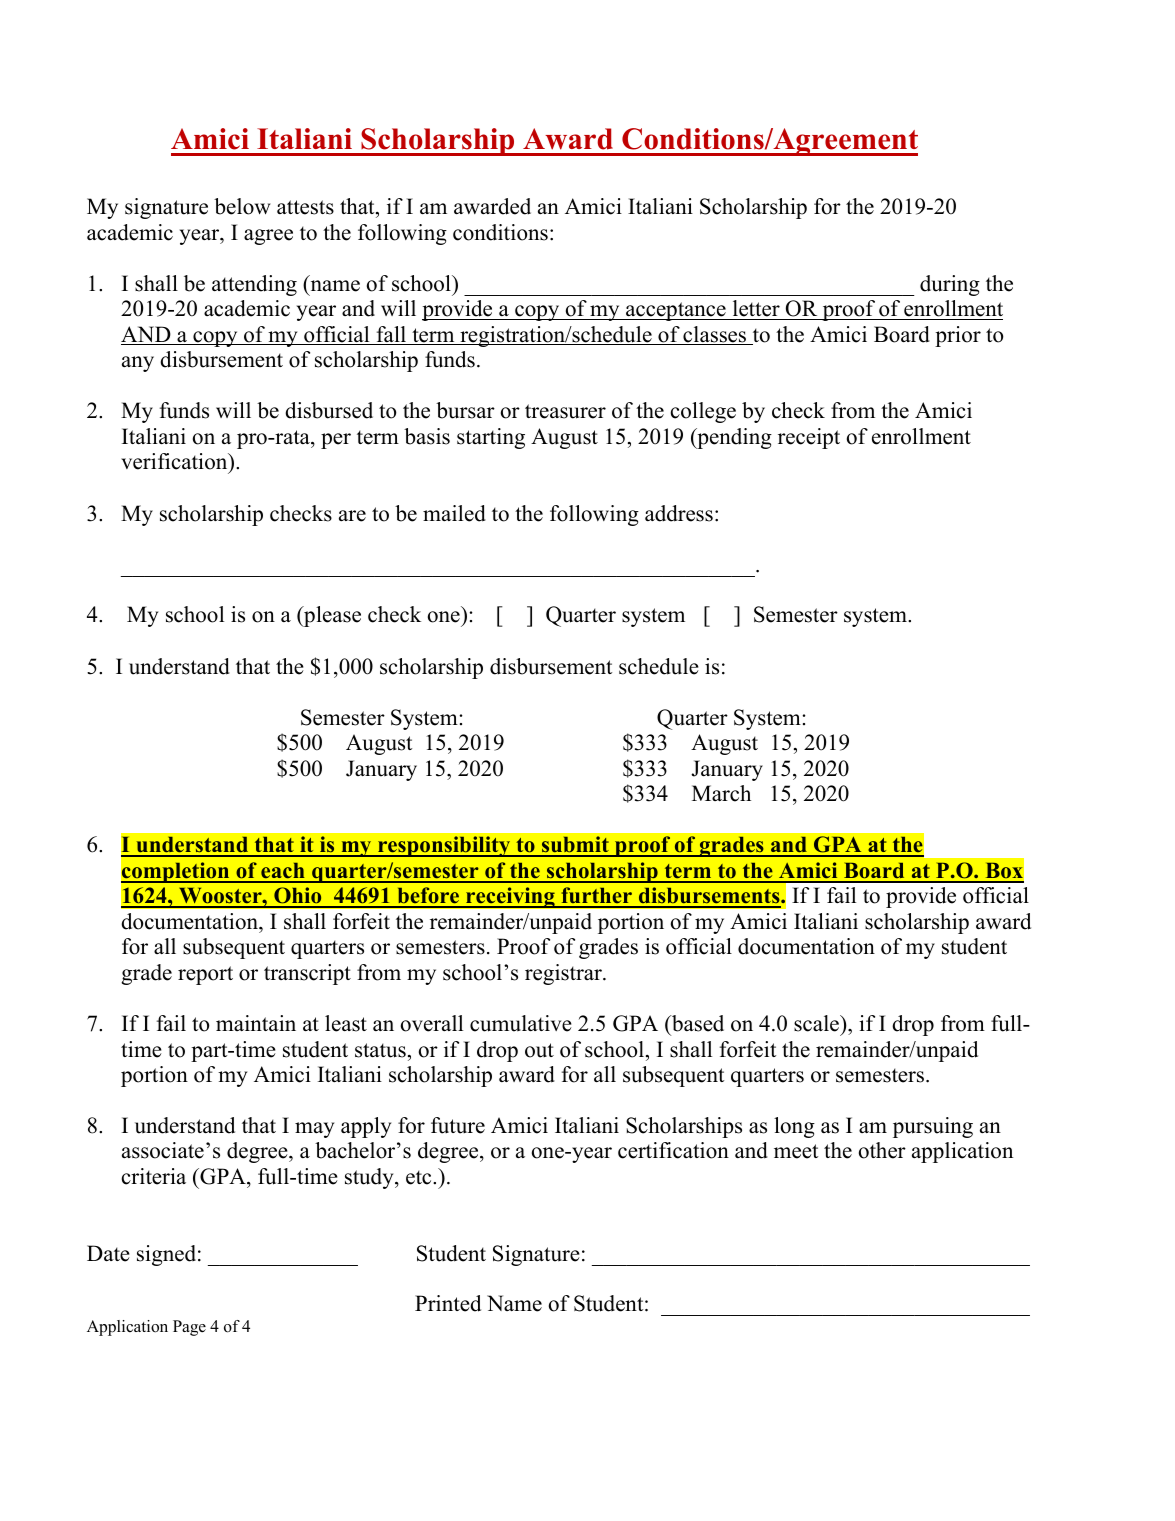  I want to click on Printed, so click(448, 1303).
